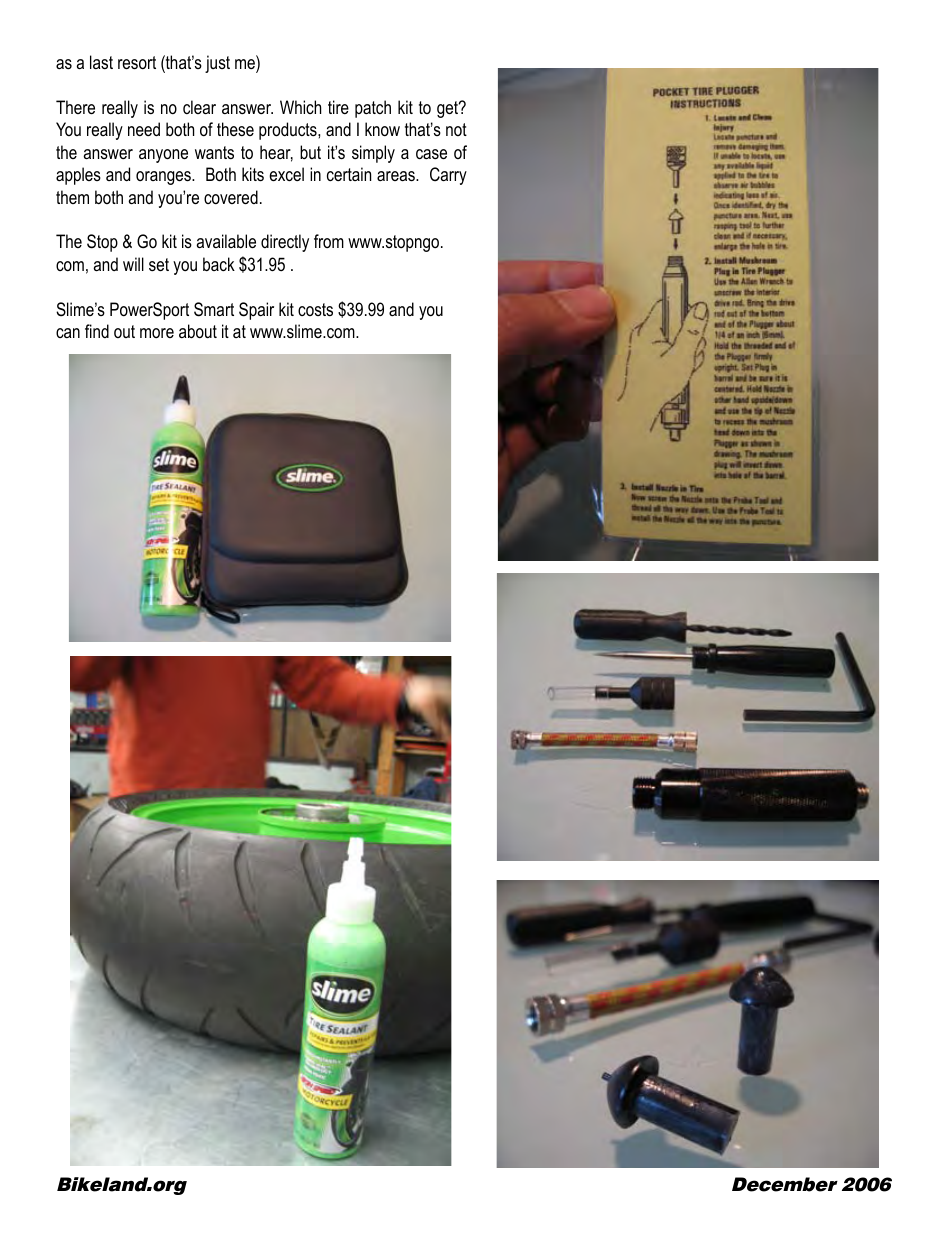 This screenshot has height=1233, width=952. Describe the element at coordinates (217, 64) in the screenshot. I see `just` at that location.
